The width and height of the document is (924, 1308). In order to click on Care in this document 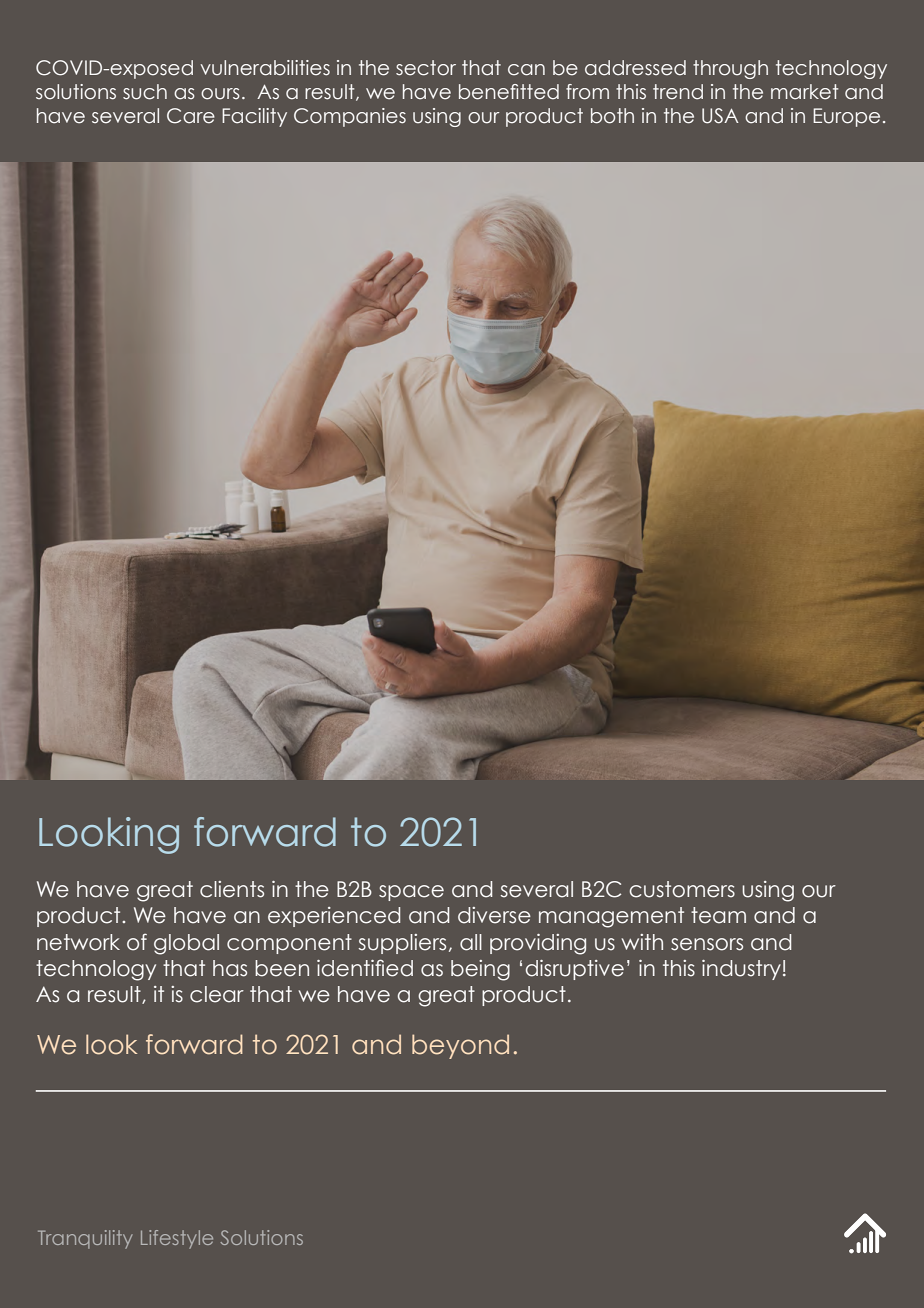, I will do `click(191, 116)`.
